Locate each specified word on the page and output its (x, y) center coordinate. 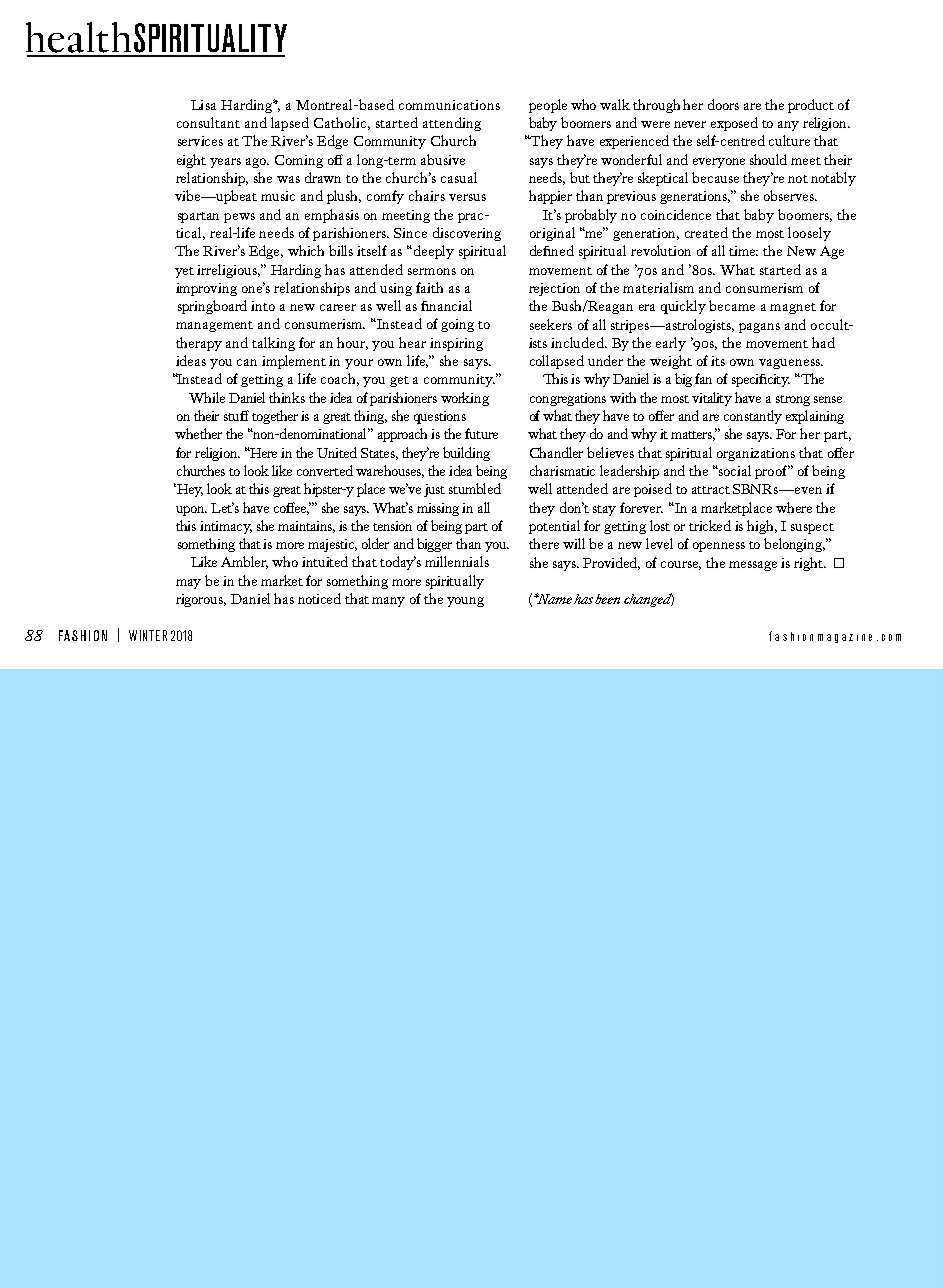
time (743, 251)
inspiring (456, 344)
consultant (208, 122)
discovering (467, 234)
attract (711, 490)
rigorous (201, 600)
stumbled (475, 488)
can (247, 362)
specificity (761, 380)
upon (191, 511)
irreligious (228, 271)
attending (452, 124)
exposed (734, 124)
